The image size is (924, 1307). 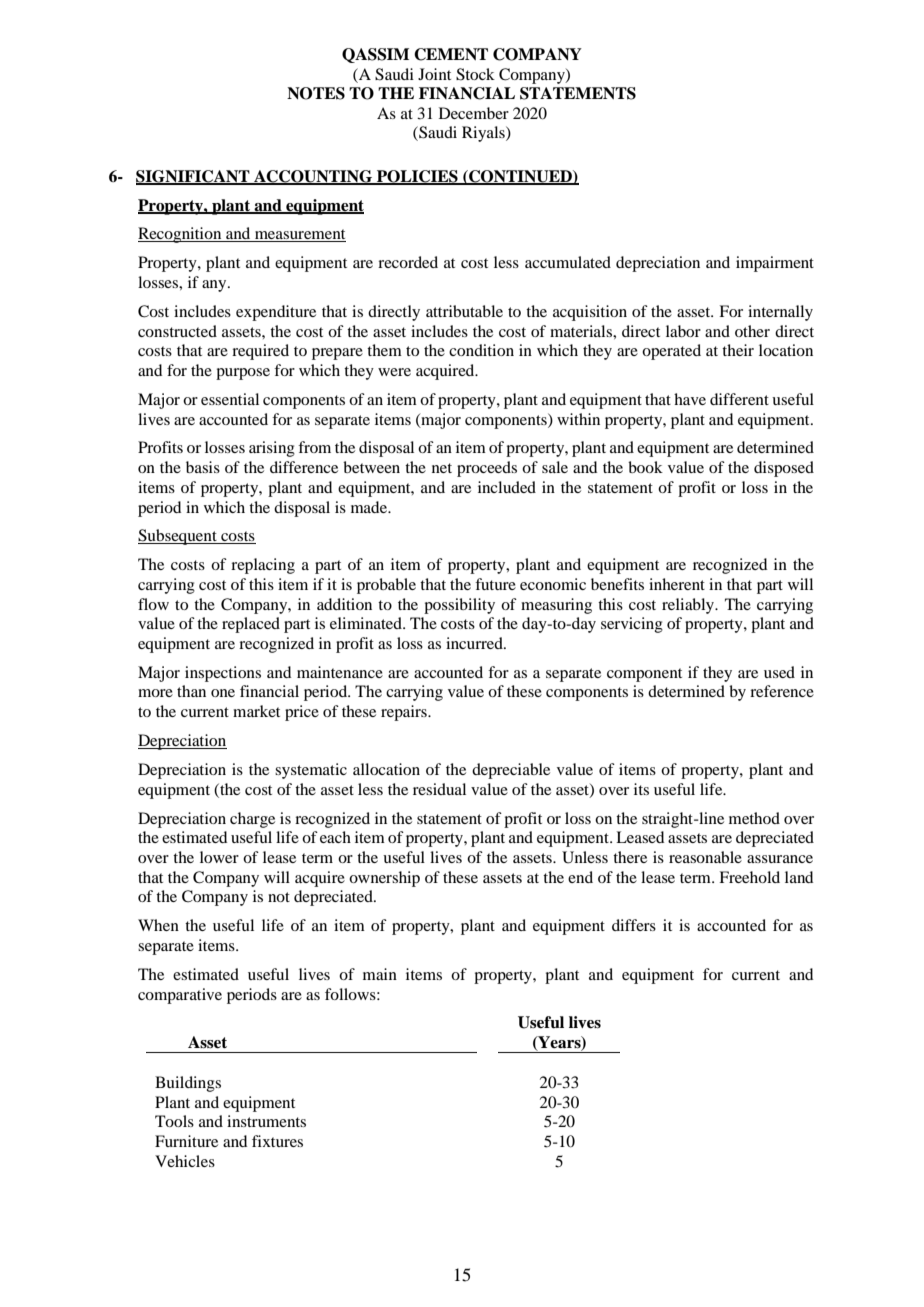 What do you see at coordinates (251, 625) in the image?
I see `replaced` at bounding box center [251, 625].
